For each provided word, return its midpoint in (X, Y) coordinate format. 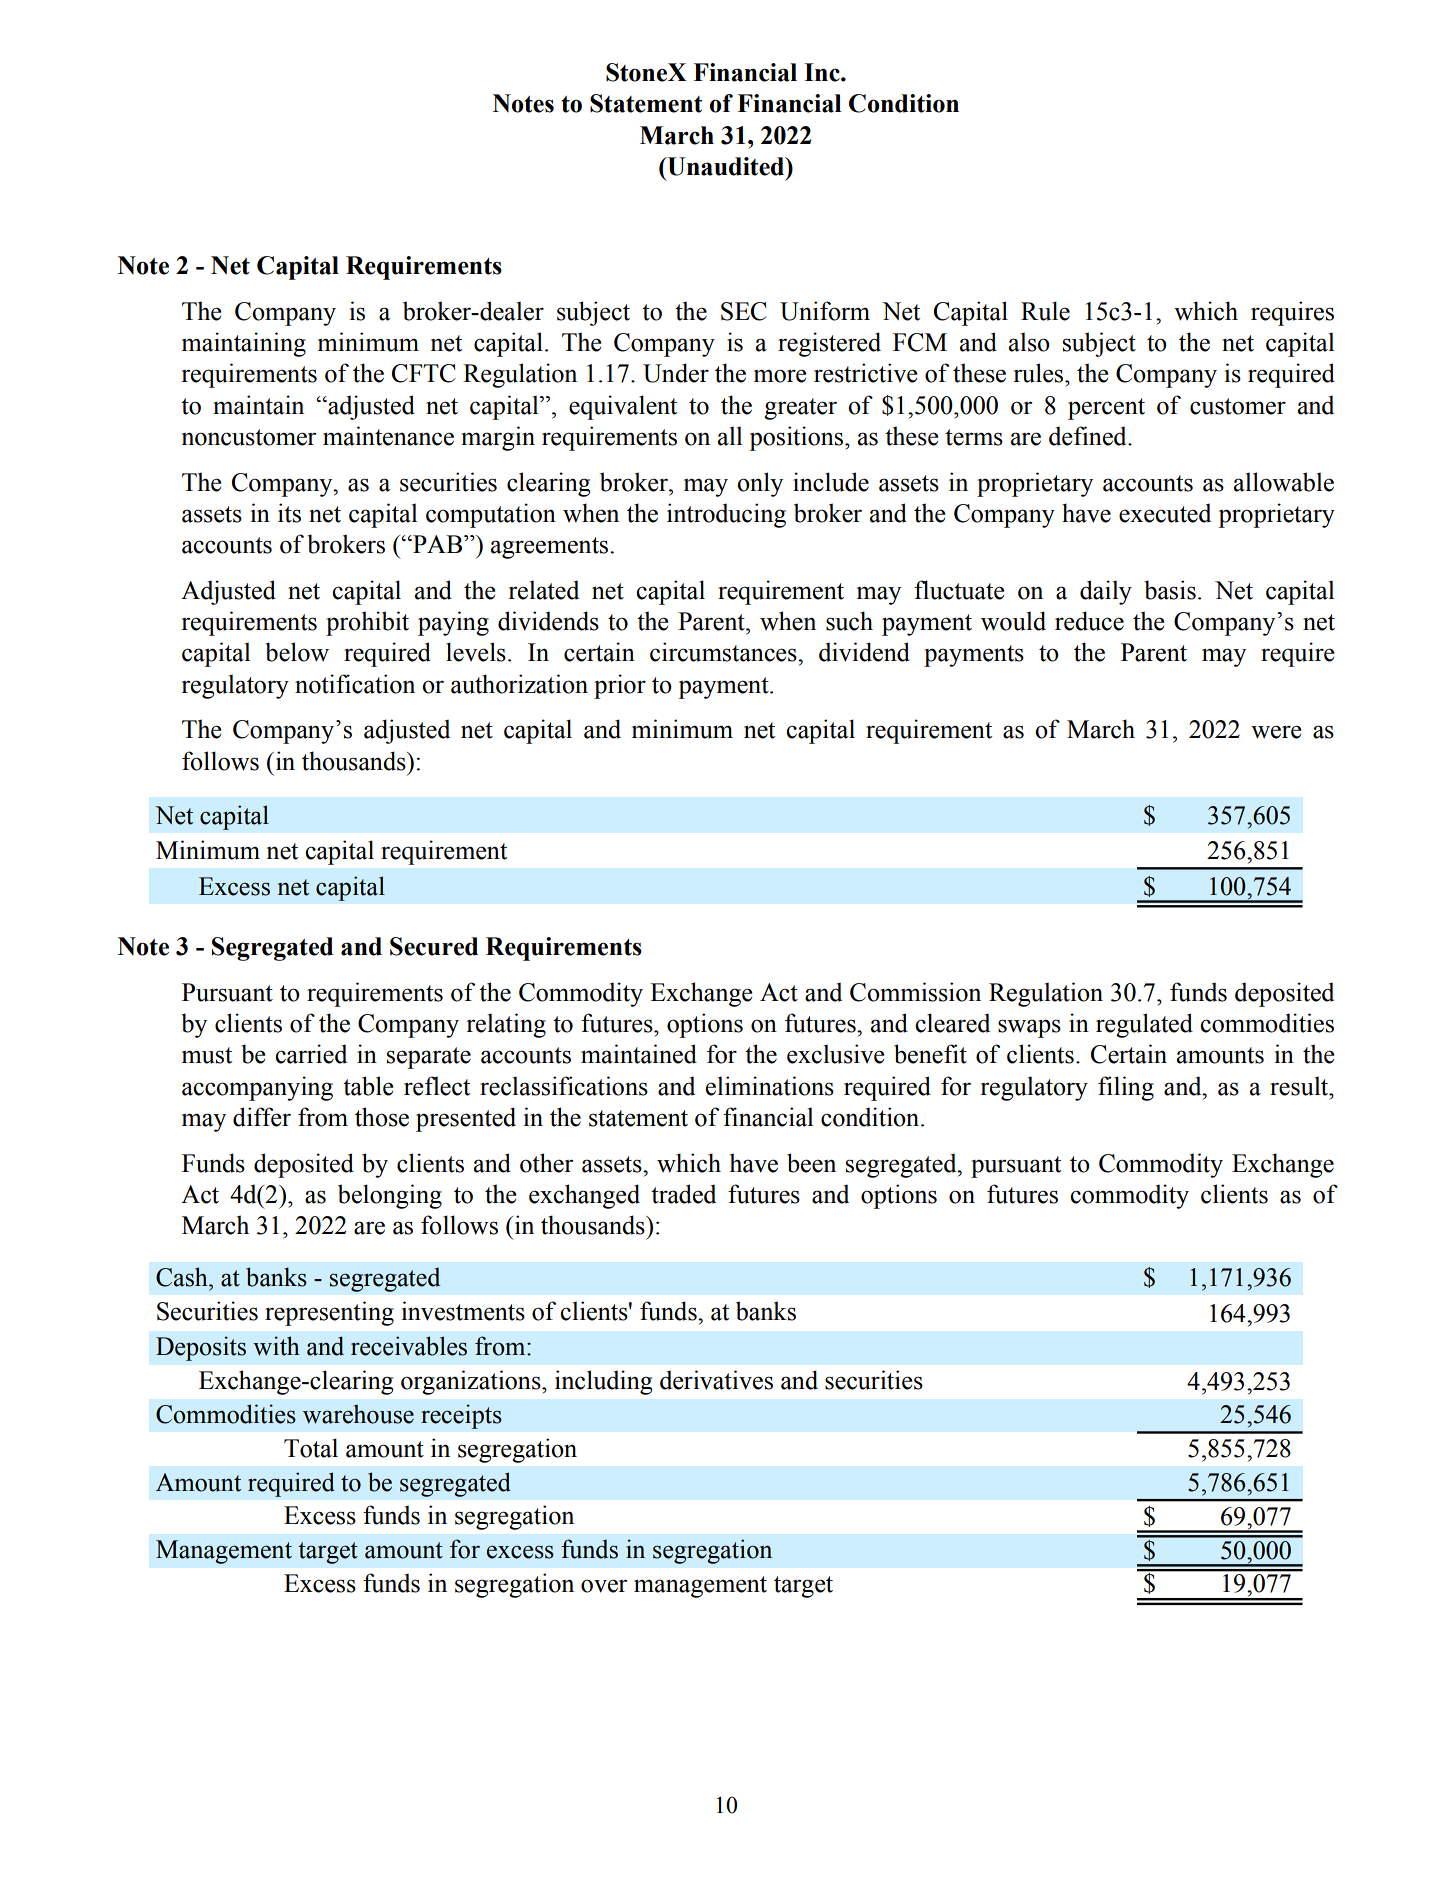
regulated (1144, 1025)
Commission (915, 992)
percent (1106, 409)
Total (311, 1448)
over (604, 1586)
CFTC (424, 373)
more (780, 376)
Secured (434, 946)
